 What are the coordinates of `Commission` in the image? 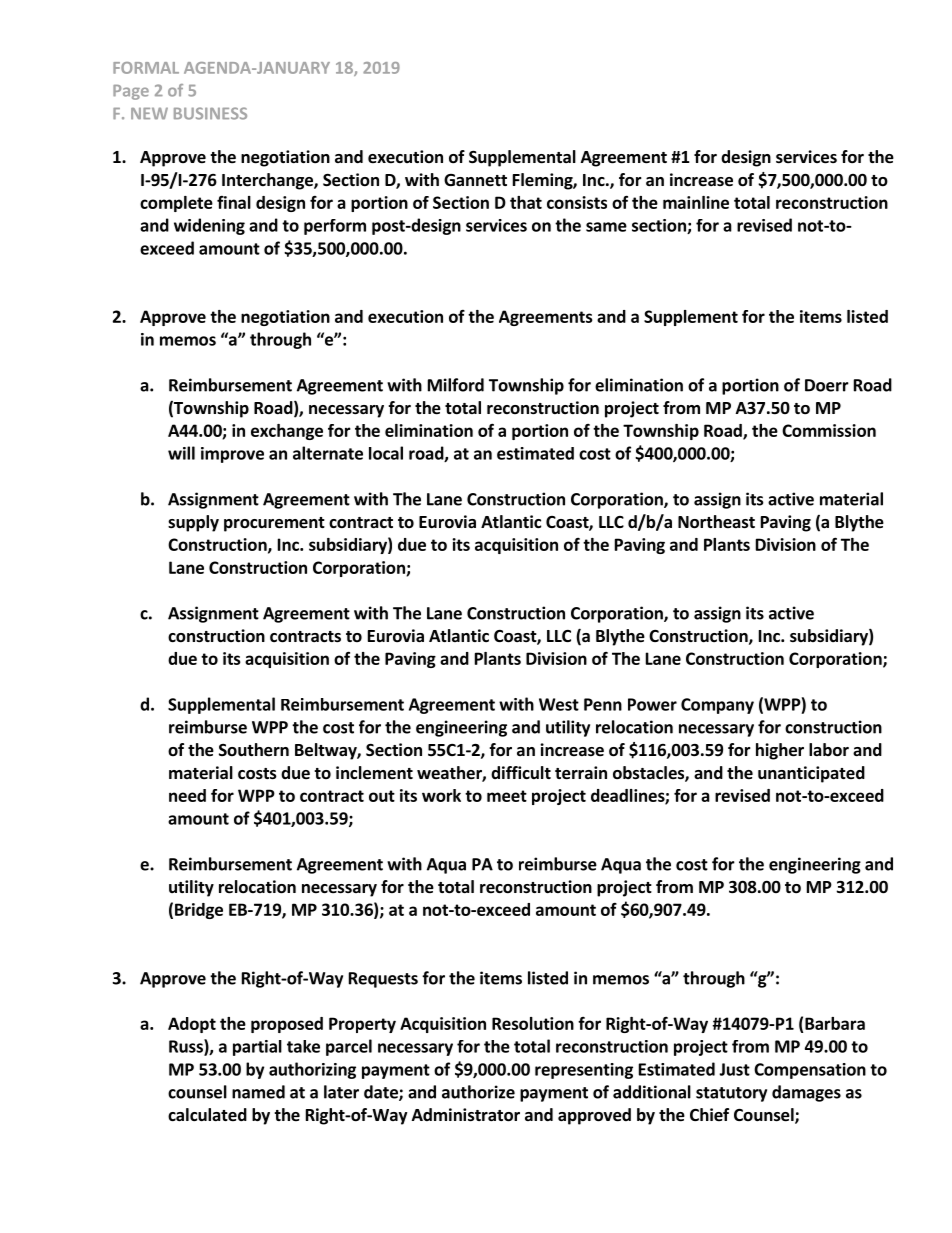 It's located at (829, 430).
